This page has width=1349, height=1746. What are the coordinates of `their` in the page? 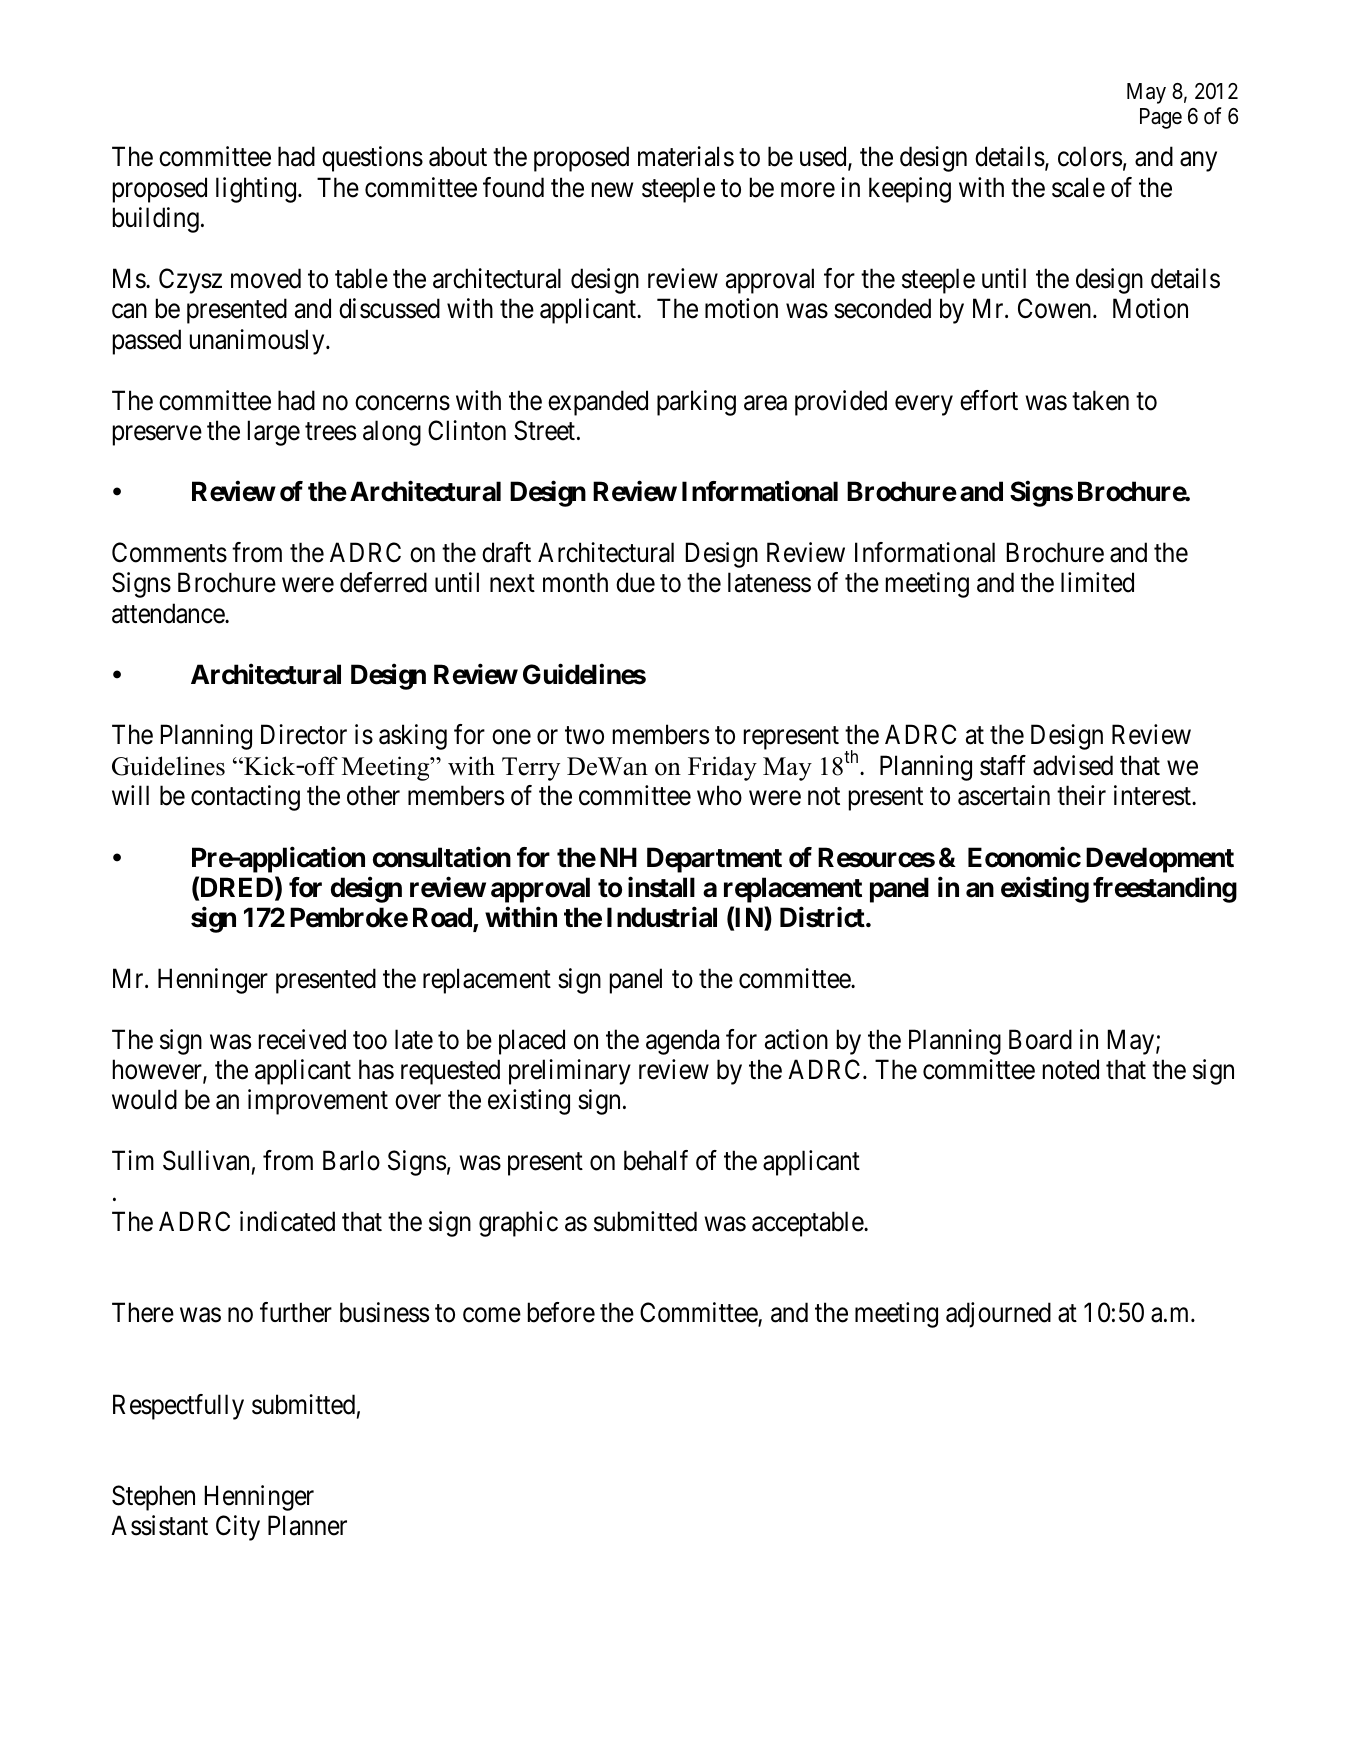 It's located at (1081, 795).
